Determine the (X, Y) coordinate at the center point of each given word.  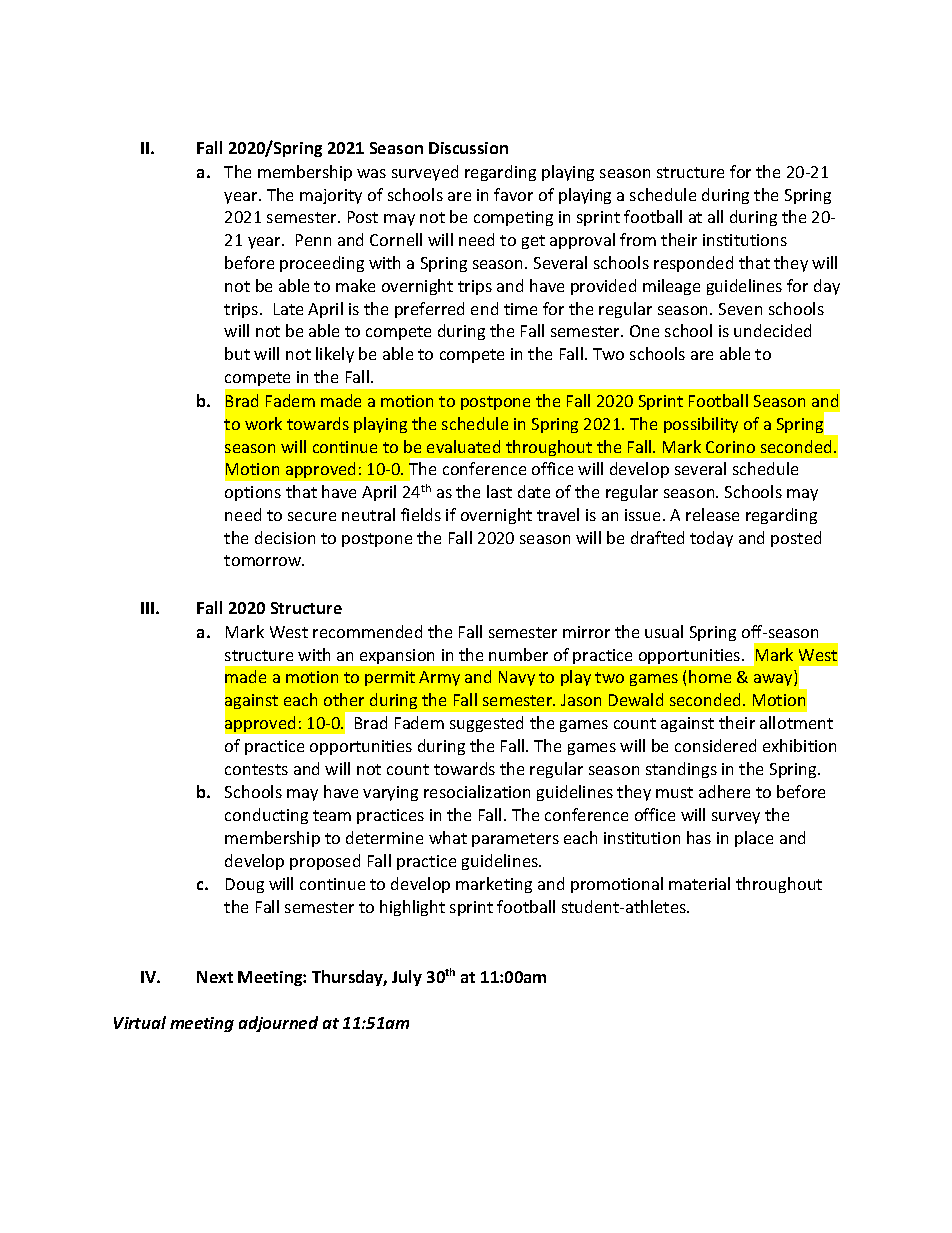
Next (215, 977)
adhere (724, 791)
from (638, 239)
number (518, 654)
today (711, 539)
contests (256, 769)
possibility (701, 425)
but (237, 353)
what (448, 837)
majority (331, 196)
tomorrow (264, 560)
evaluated (463, 446)
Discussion (468, 148)
